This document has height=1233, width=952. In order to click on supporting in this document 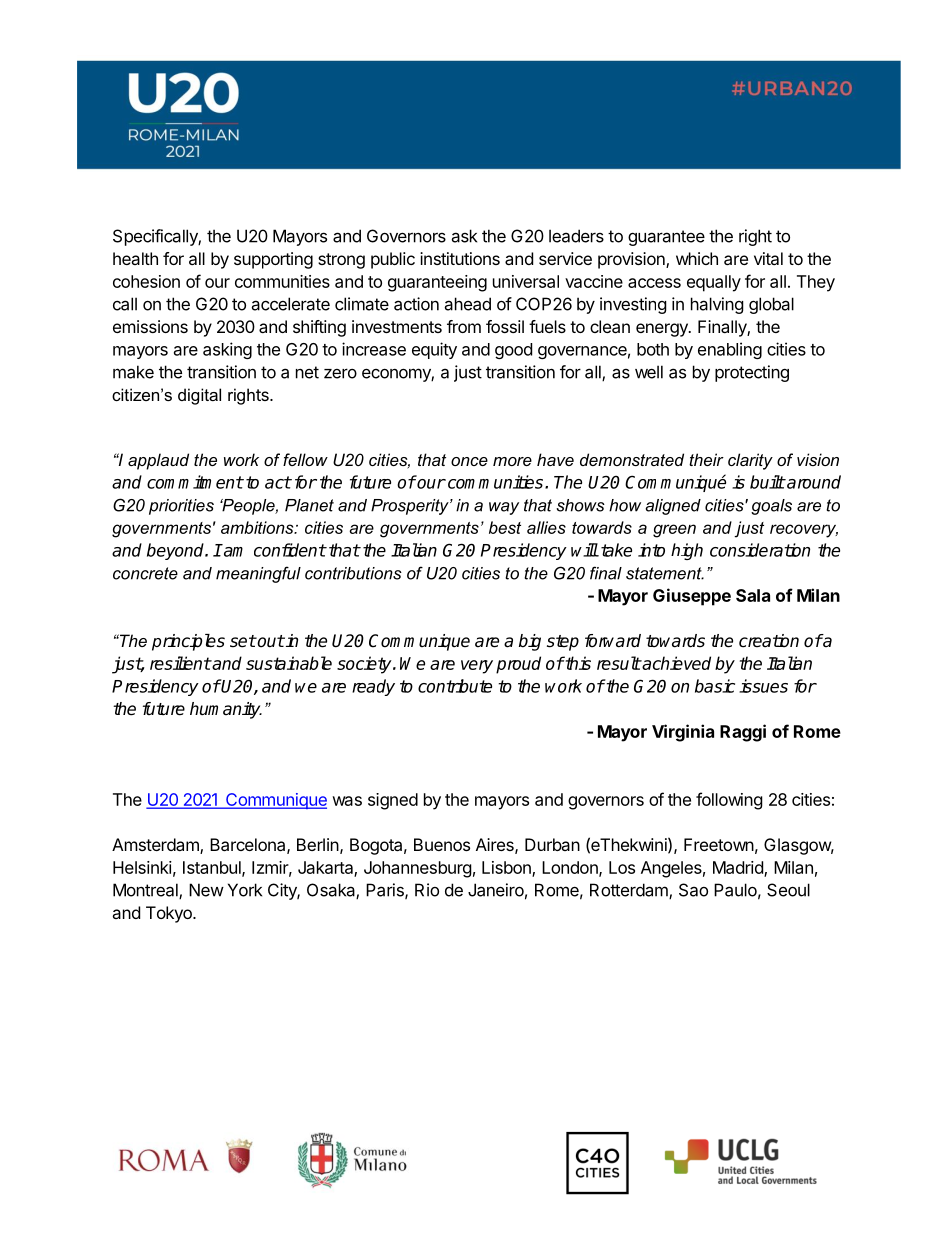, I will do `click(273, 260)`.
